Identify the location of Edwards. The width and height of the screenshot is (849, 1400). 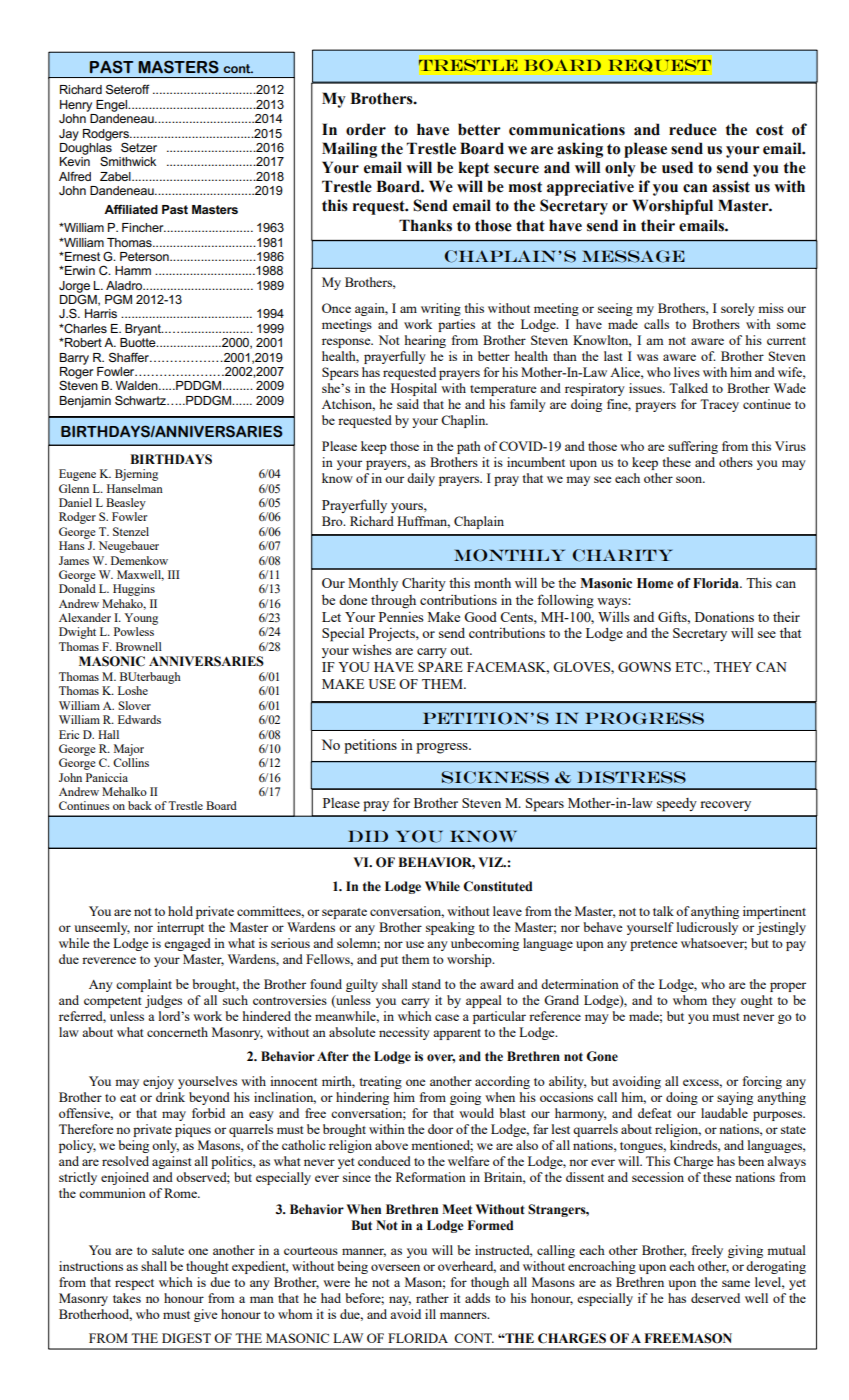
(139, 719).
